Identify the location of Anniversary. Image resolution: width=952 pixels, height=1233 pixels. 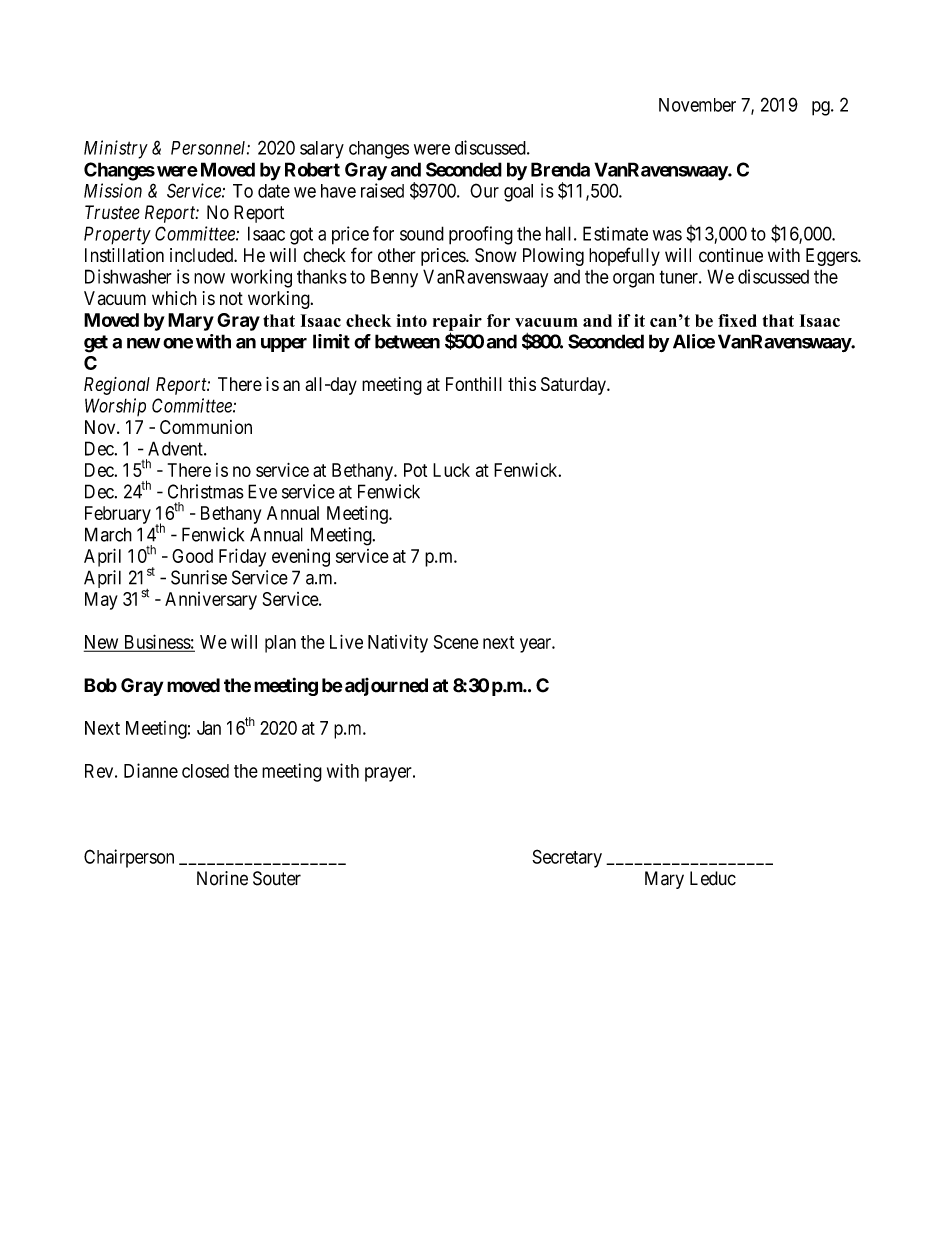
(211, 601).
